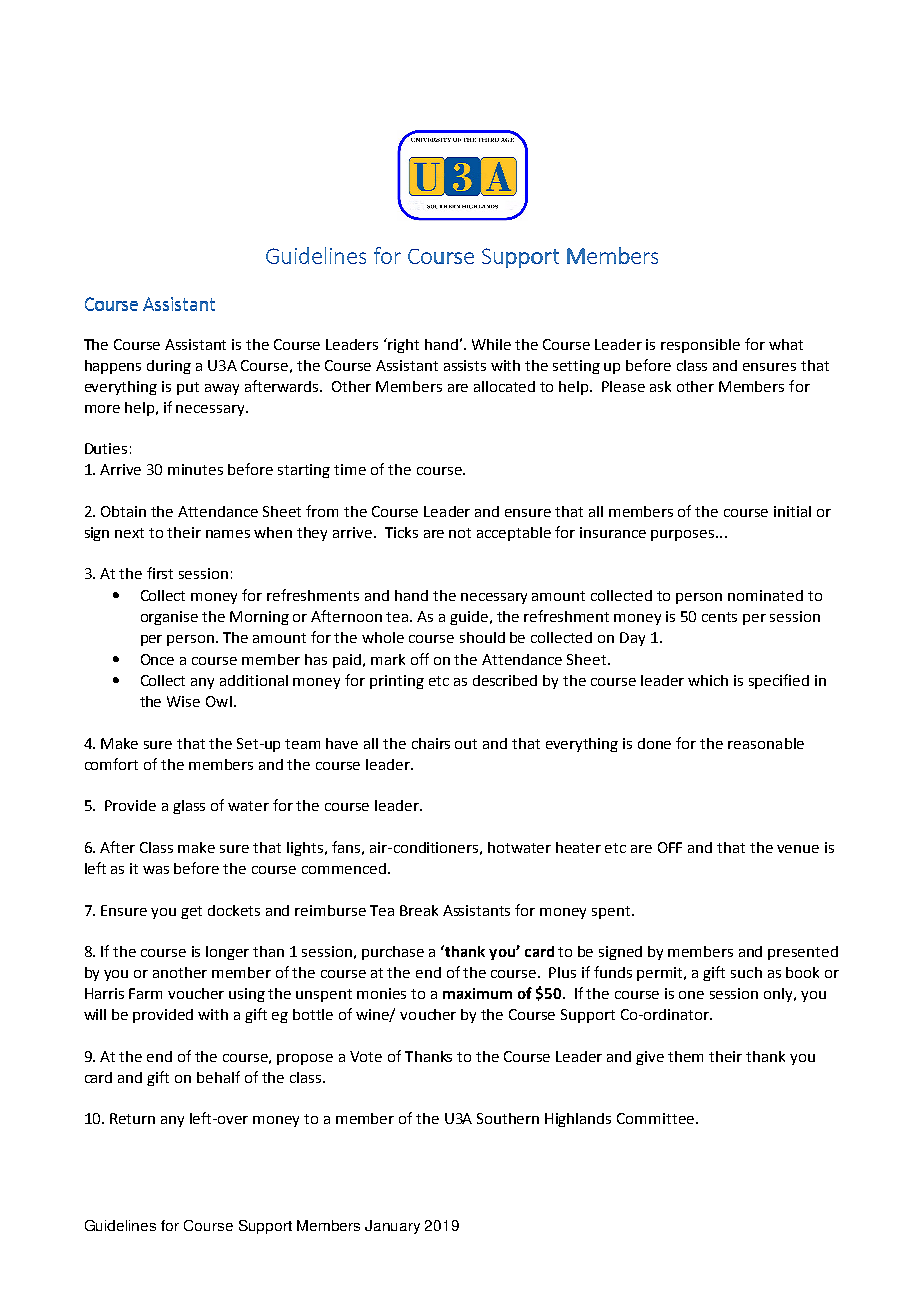 The image size is (924, 1308). What do you see at coordinates (700, 346) in the screenshot?
I see `responsible` at bounding box center [700, 346].
